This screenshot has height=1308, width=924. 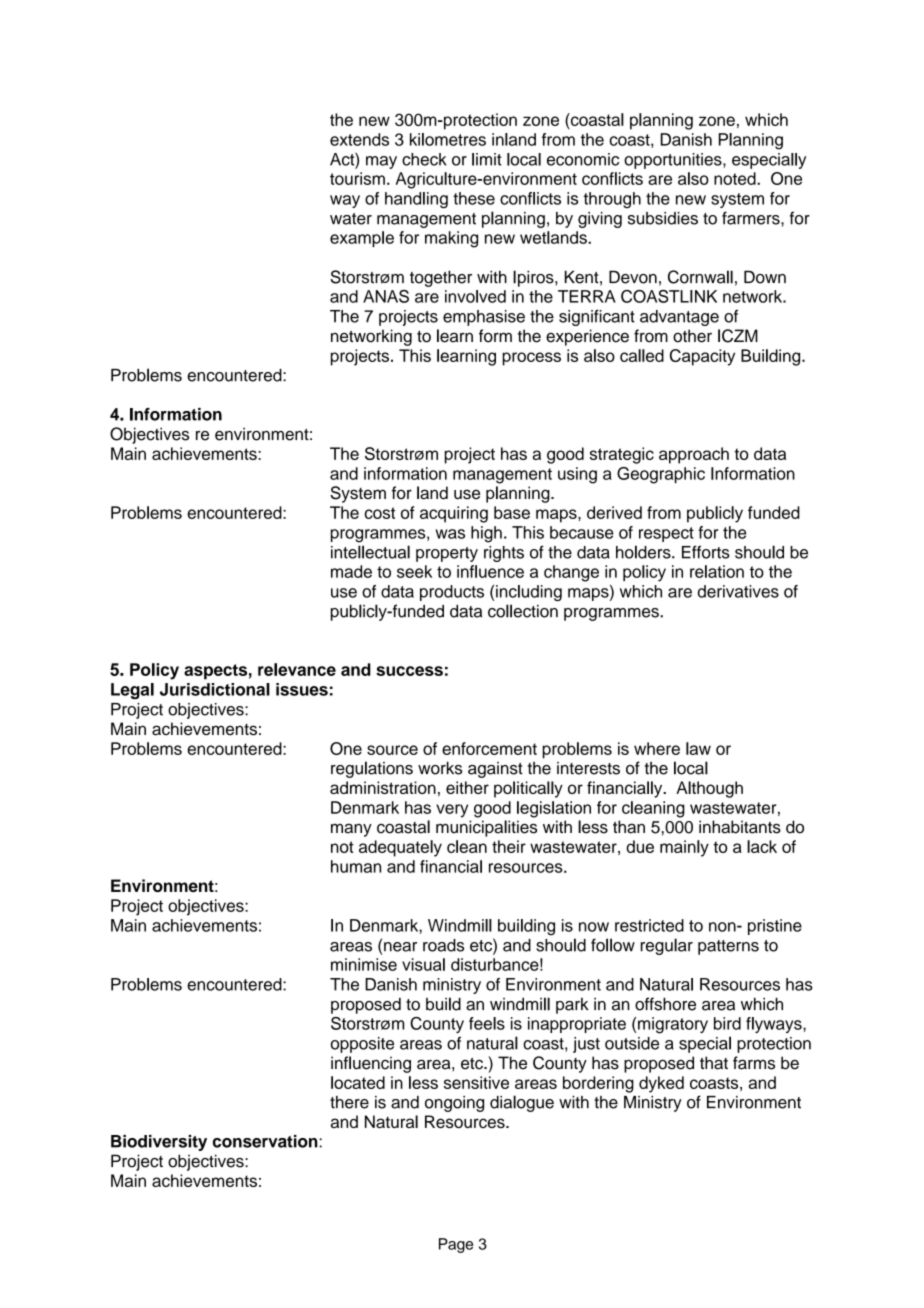 What do you see at coordinates (456, 1245) in the screenshot?
I see `Page` at bounding box center [456, 1245].
